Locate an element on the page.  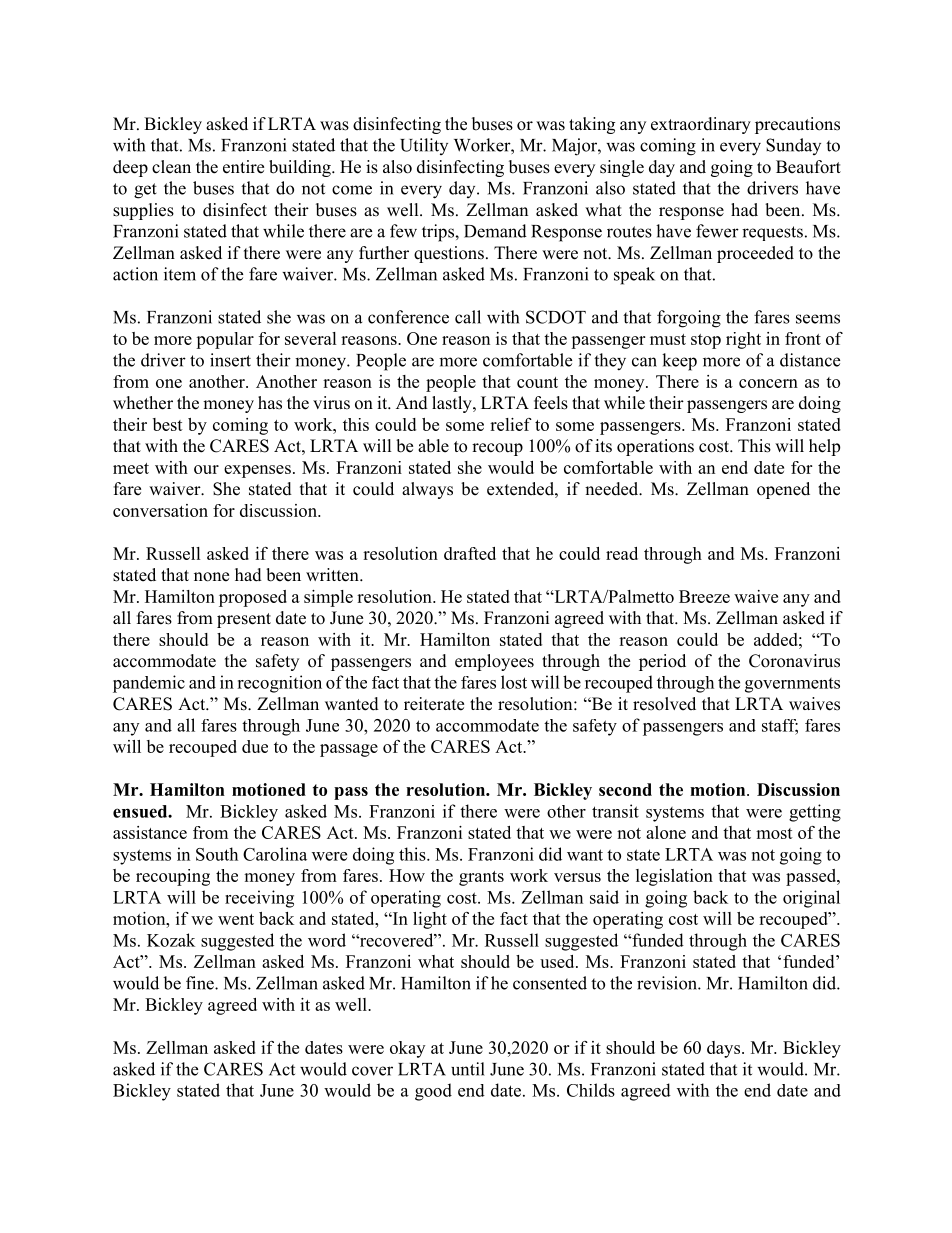
Sunday is located at coordinates (793, 146).
